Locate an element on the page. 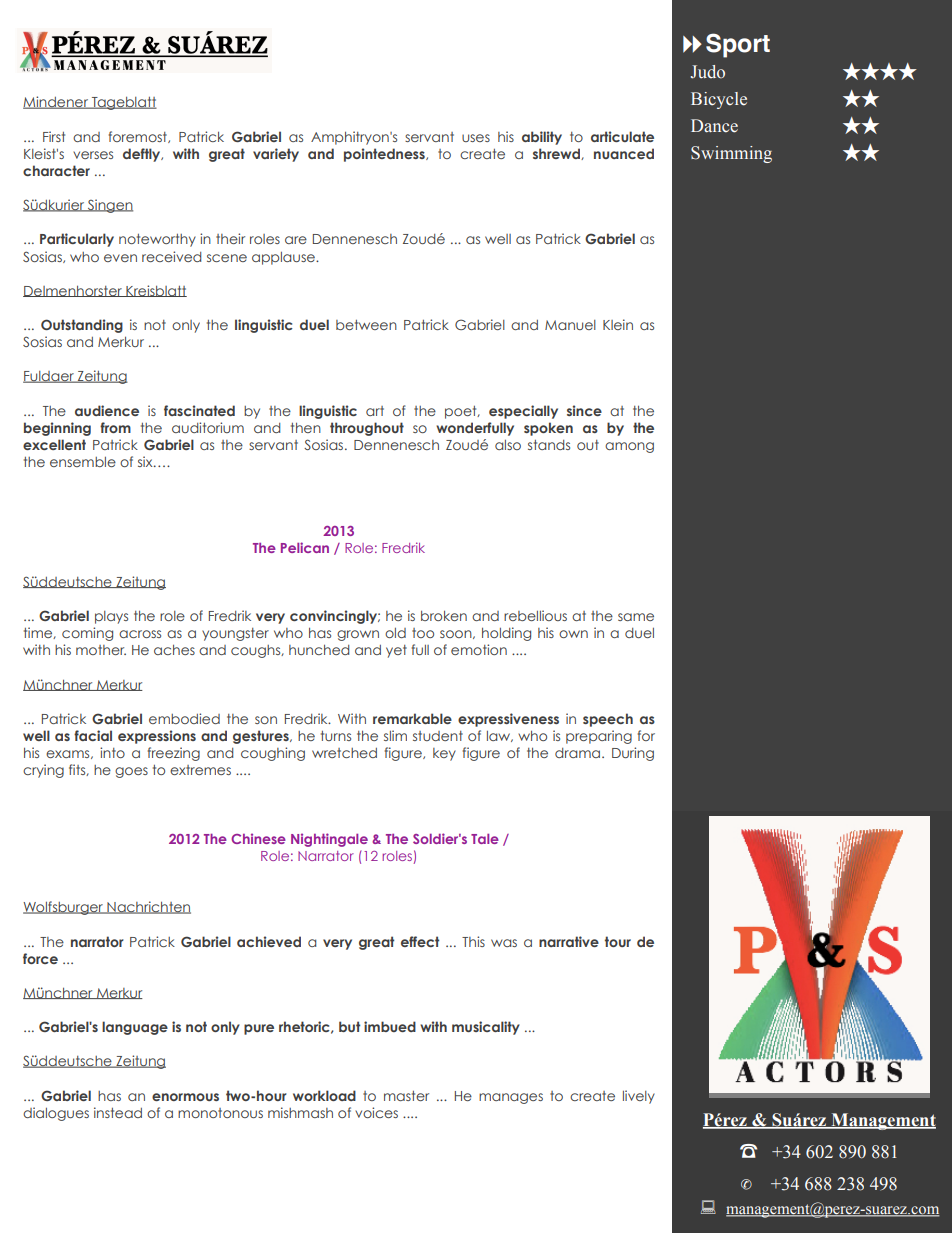  effect is located at coordinates (420, 941).
